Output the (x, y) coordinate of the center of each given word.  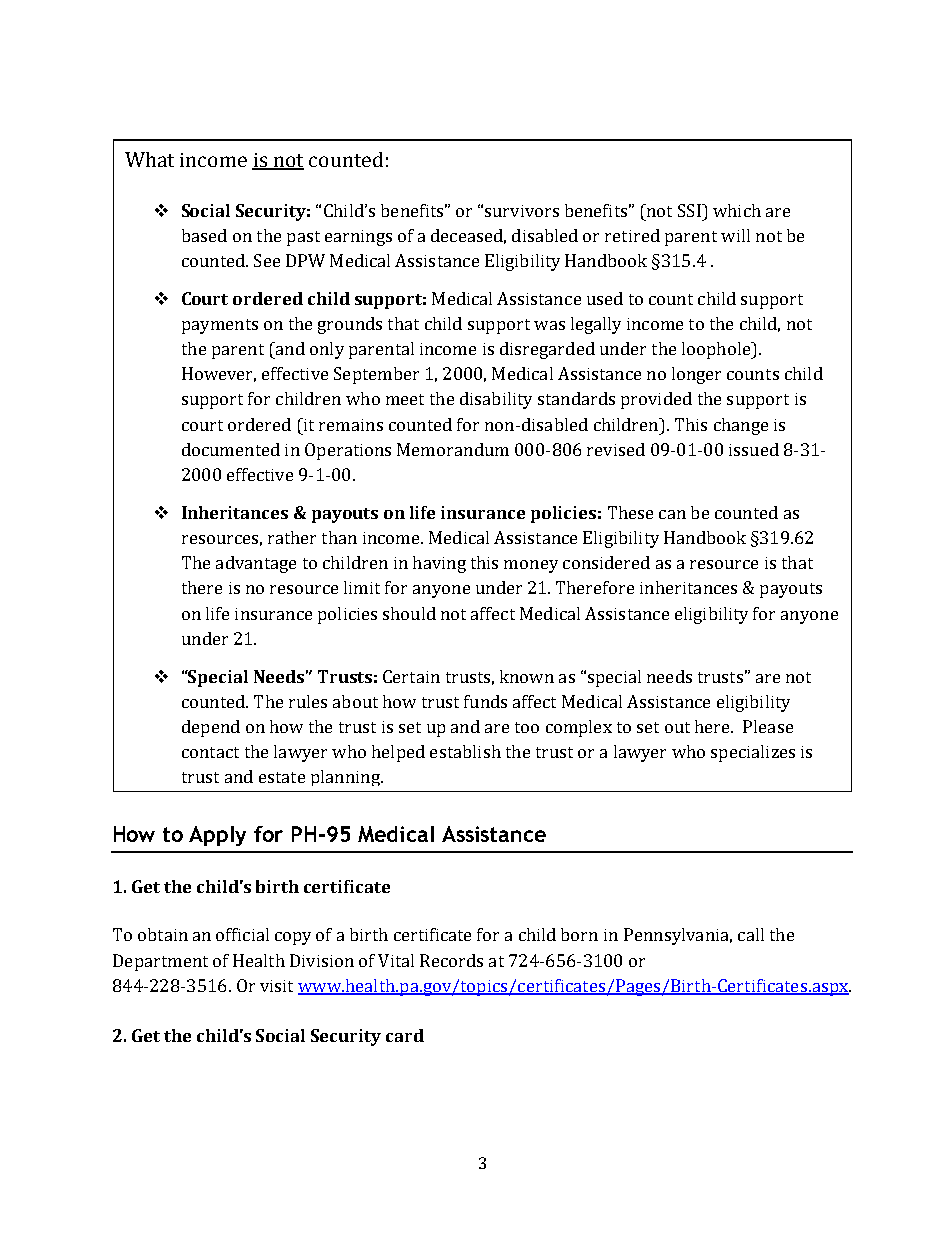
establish (465, 751)
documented (231, 449)
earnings (358, 238)
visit (276, 986)
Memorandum (453, 449)
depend (211, 728)
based (204, 235)
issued (754, 449)
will (735, 235)
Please (768, 726)
